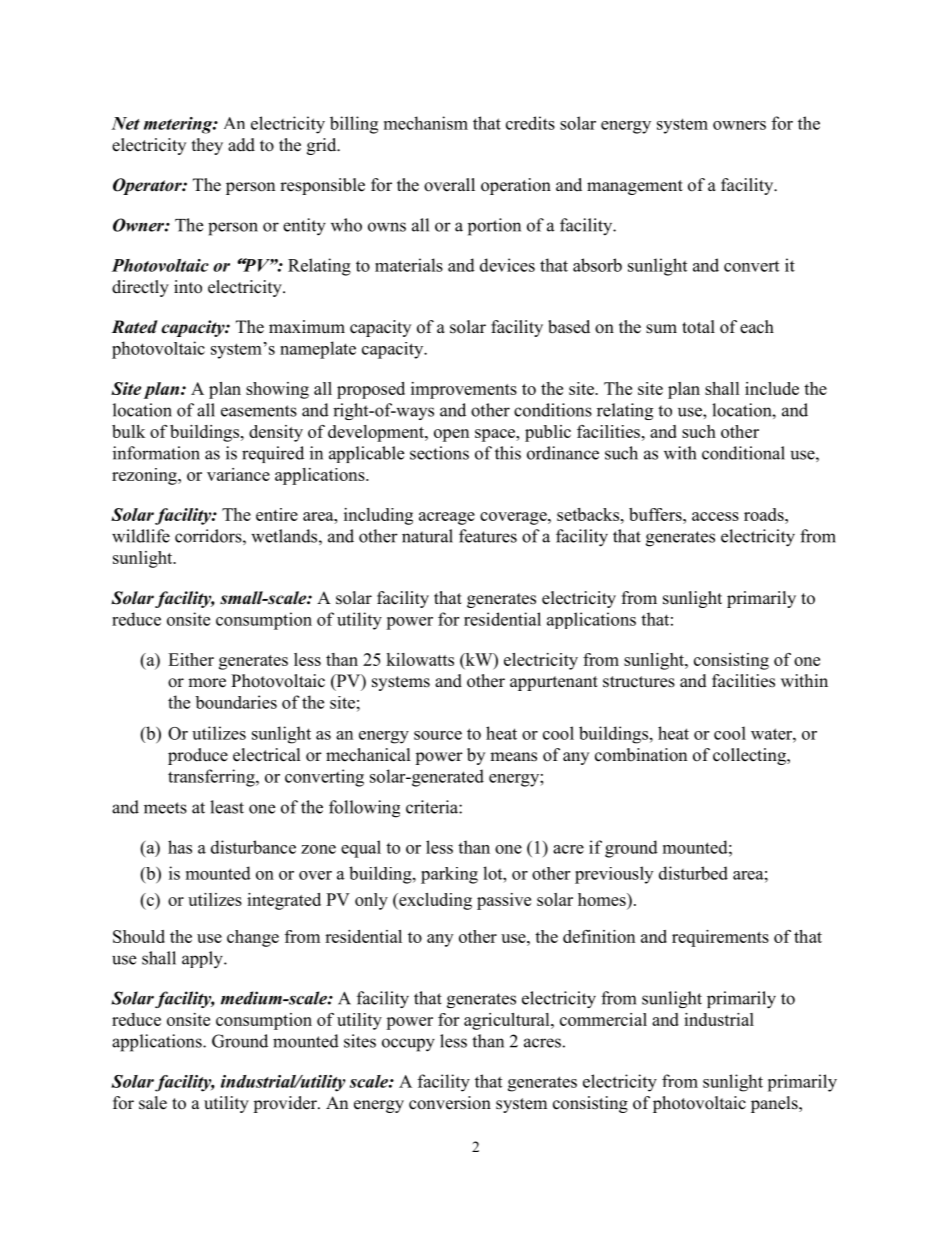  What do you see at coordinates (449, 875) in the image?
I see `parking` at bounding box center [449, 875].
